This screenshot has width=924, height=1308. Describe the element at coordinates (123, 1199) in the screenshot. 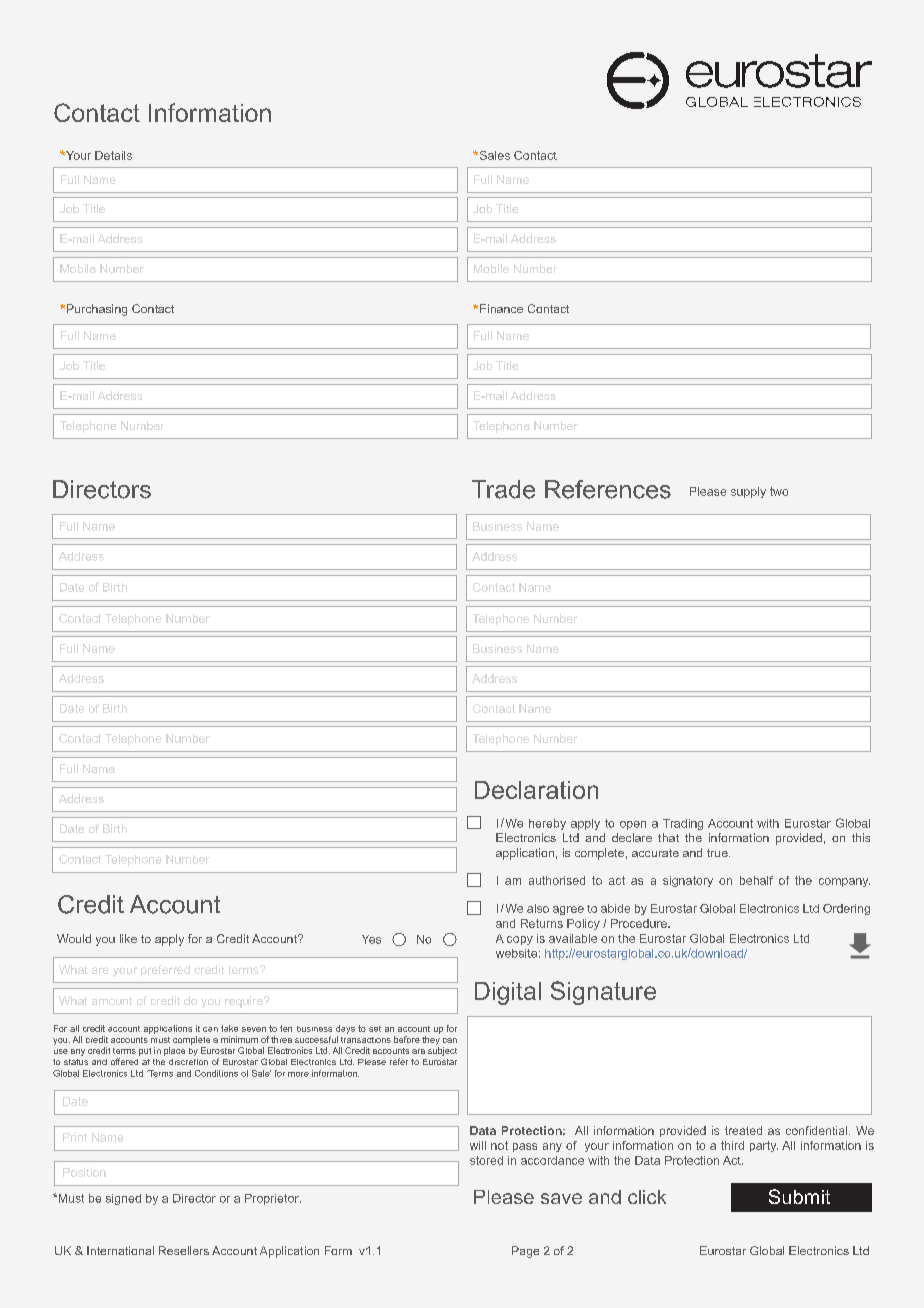

I see `signed` at that location.
